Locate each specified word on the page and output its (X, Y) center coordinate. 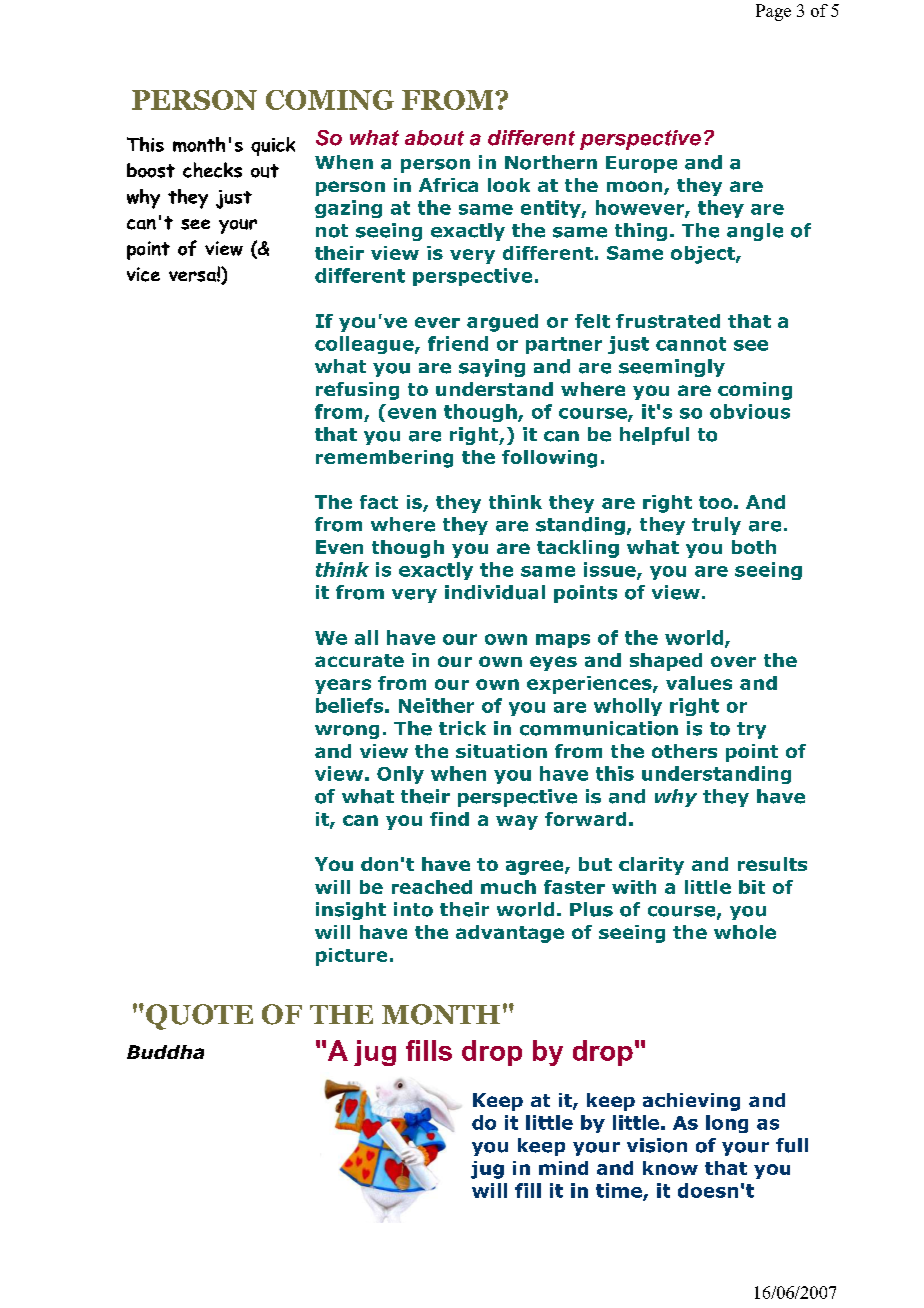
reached (432, 887)
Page (773, 12)
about (434, 138)
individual (495, 592)
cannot (691, 344)
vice (143, 274)
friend (458, 343)
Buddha (165, 1052)
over (733, 661)
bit (752, 887)
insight (351, 911)
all (366, 637)
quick (273, 146)
